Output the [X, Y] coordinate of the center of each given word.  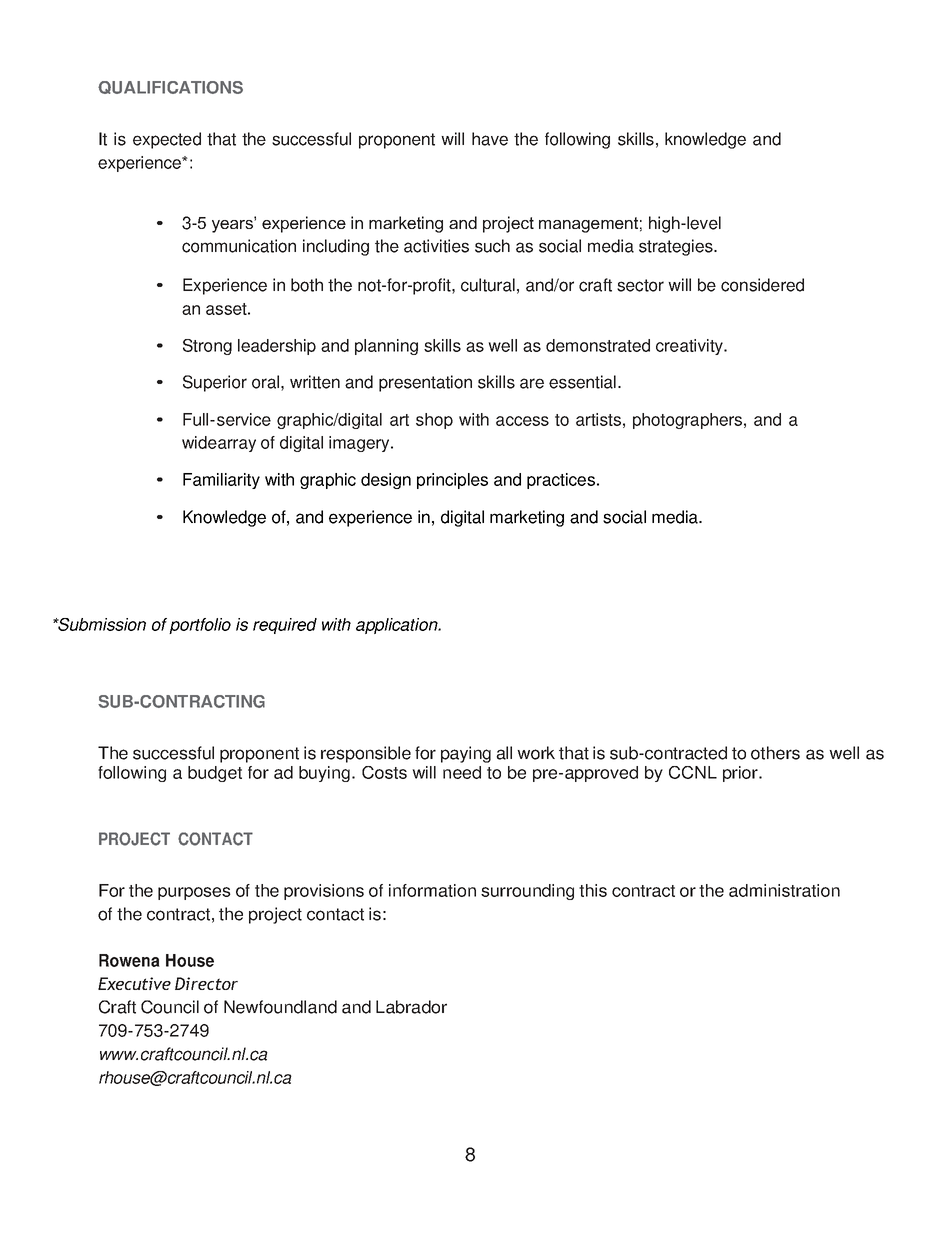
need [462, 772]
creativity [691, 347]
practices [561, 481]
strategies [677, 247]
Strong [207, 347]
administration [784, 890]
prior [741, 774]
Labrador [411, 1007]
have [490, 139]
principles [452, 481]
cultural [488, 285]
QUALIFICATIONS [170, 87]
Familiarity [221, 481]
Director [206, 983]
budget [215, 774]
